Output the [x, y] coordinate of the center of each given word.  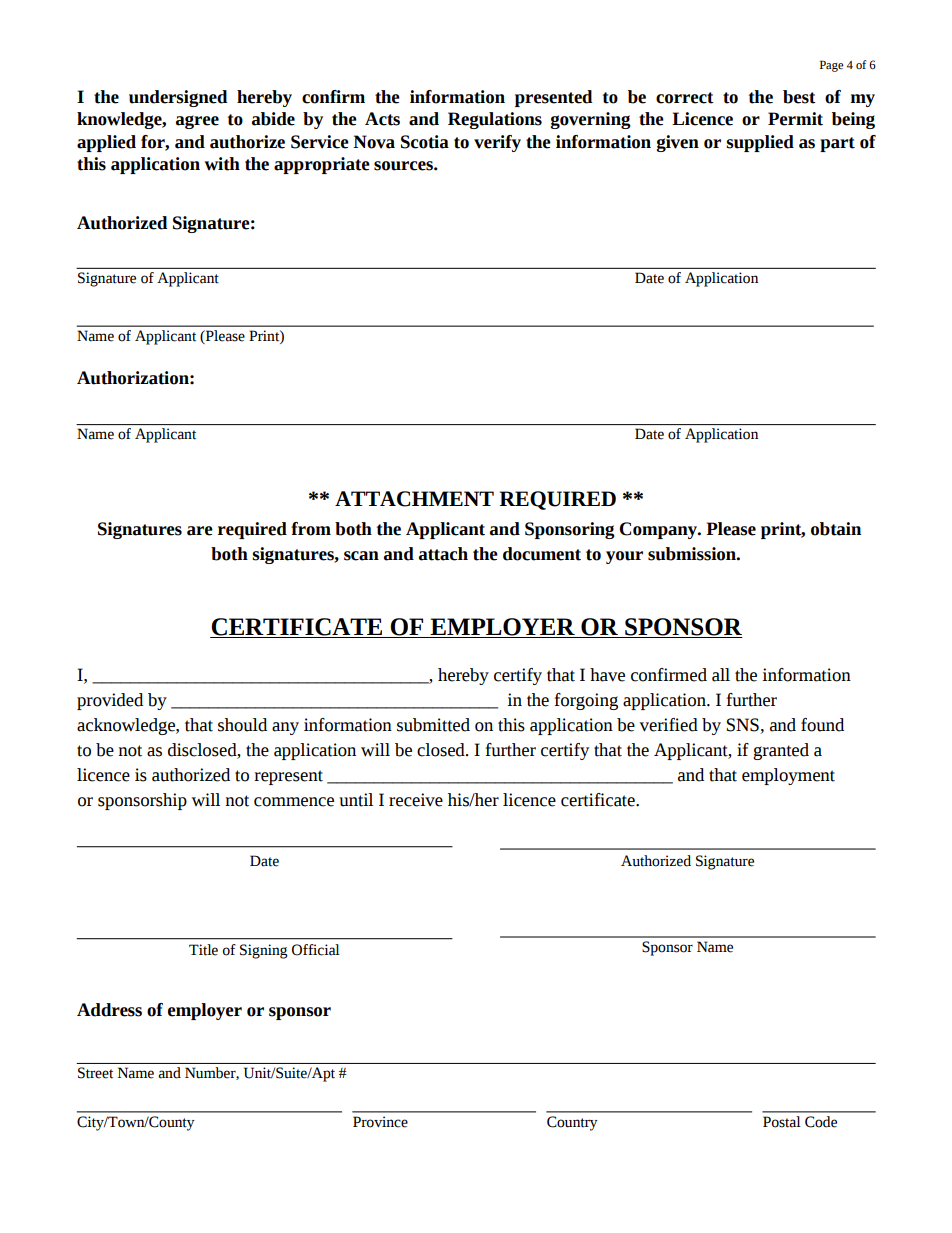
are [200, 531]
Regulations [495, 120]
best [799, 97]
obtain [836, 529]
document [542, 554]
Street [95, 1073]
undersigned [178, 98]
